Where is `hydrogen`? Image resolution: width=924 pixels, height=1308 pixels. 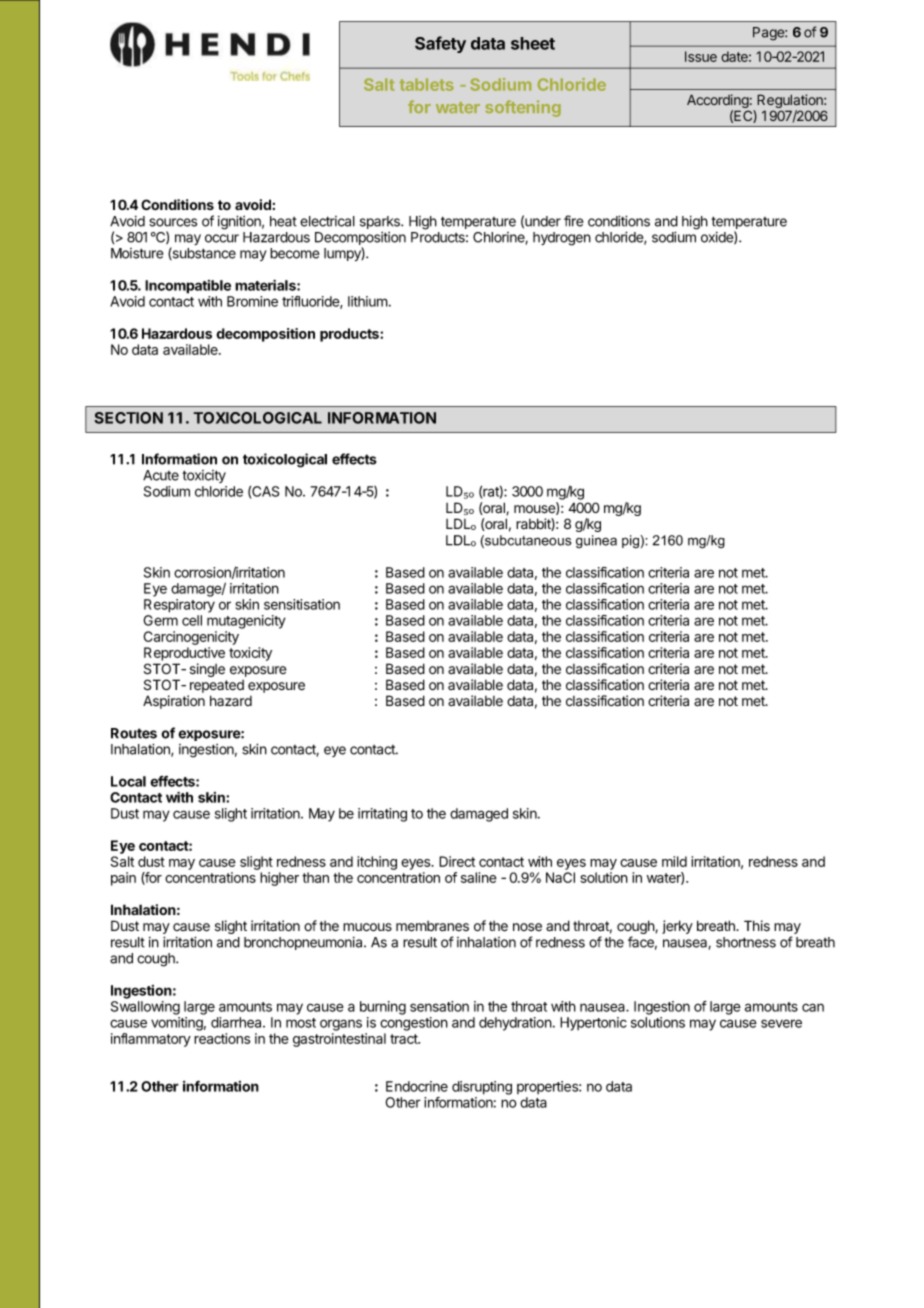
hydrogen is located at coordinates (562, 239).
